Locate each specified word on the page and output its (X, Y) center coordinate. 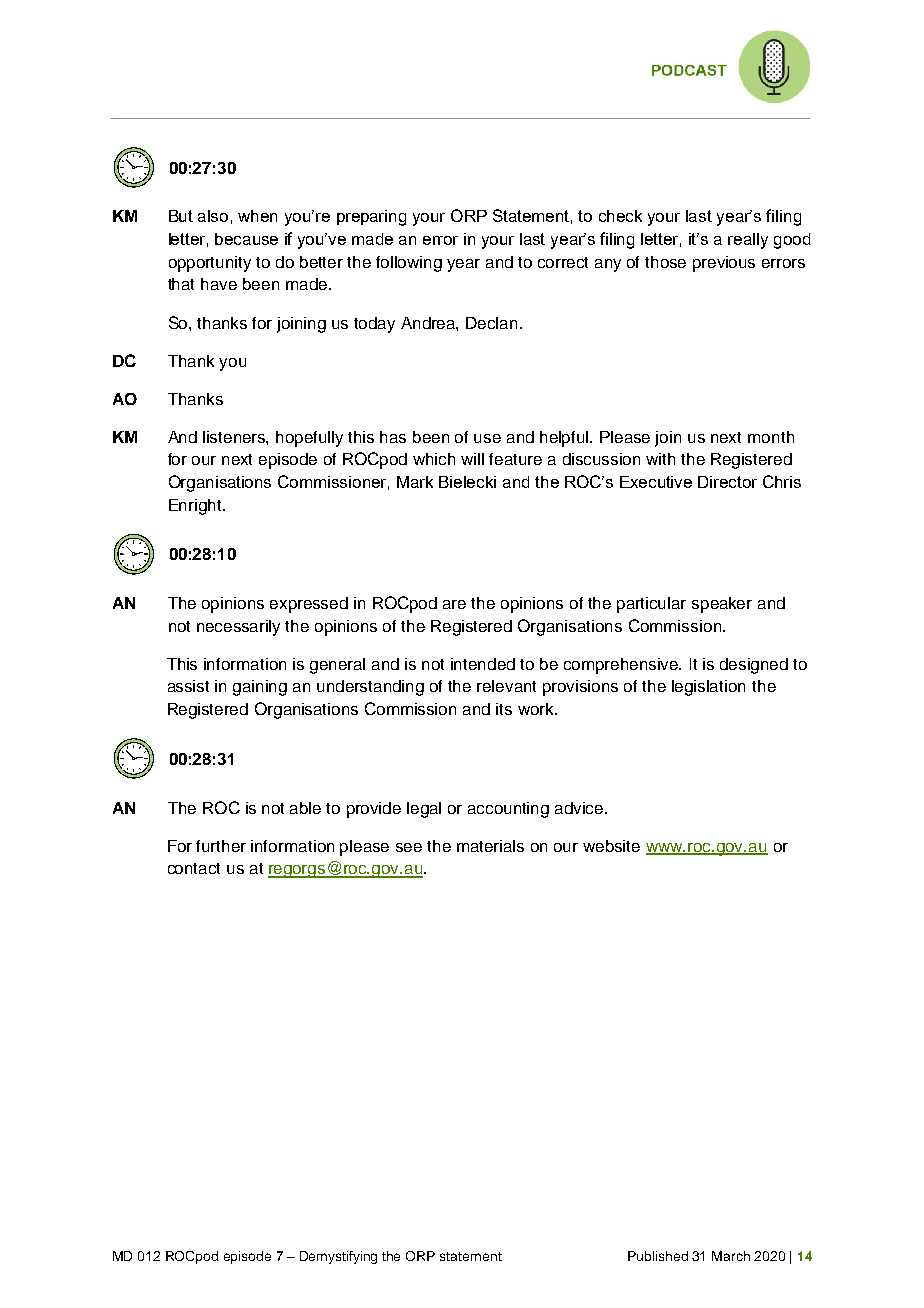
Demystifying (338, 1257)
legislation (708, 688)
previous (724, 264)
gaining (260, 688)
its (504, 709)
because (246, 239)
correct (563, 262)
